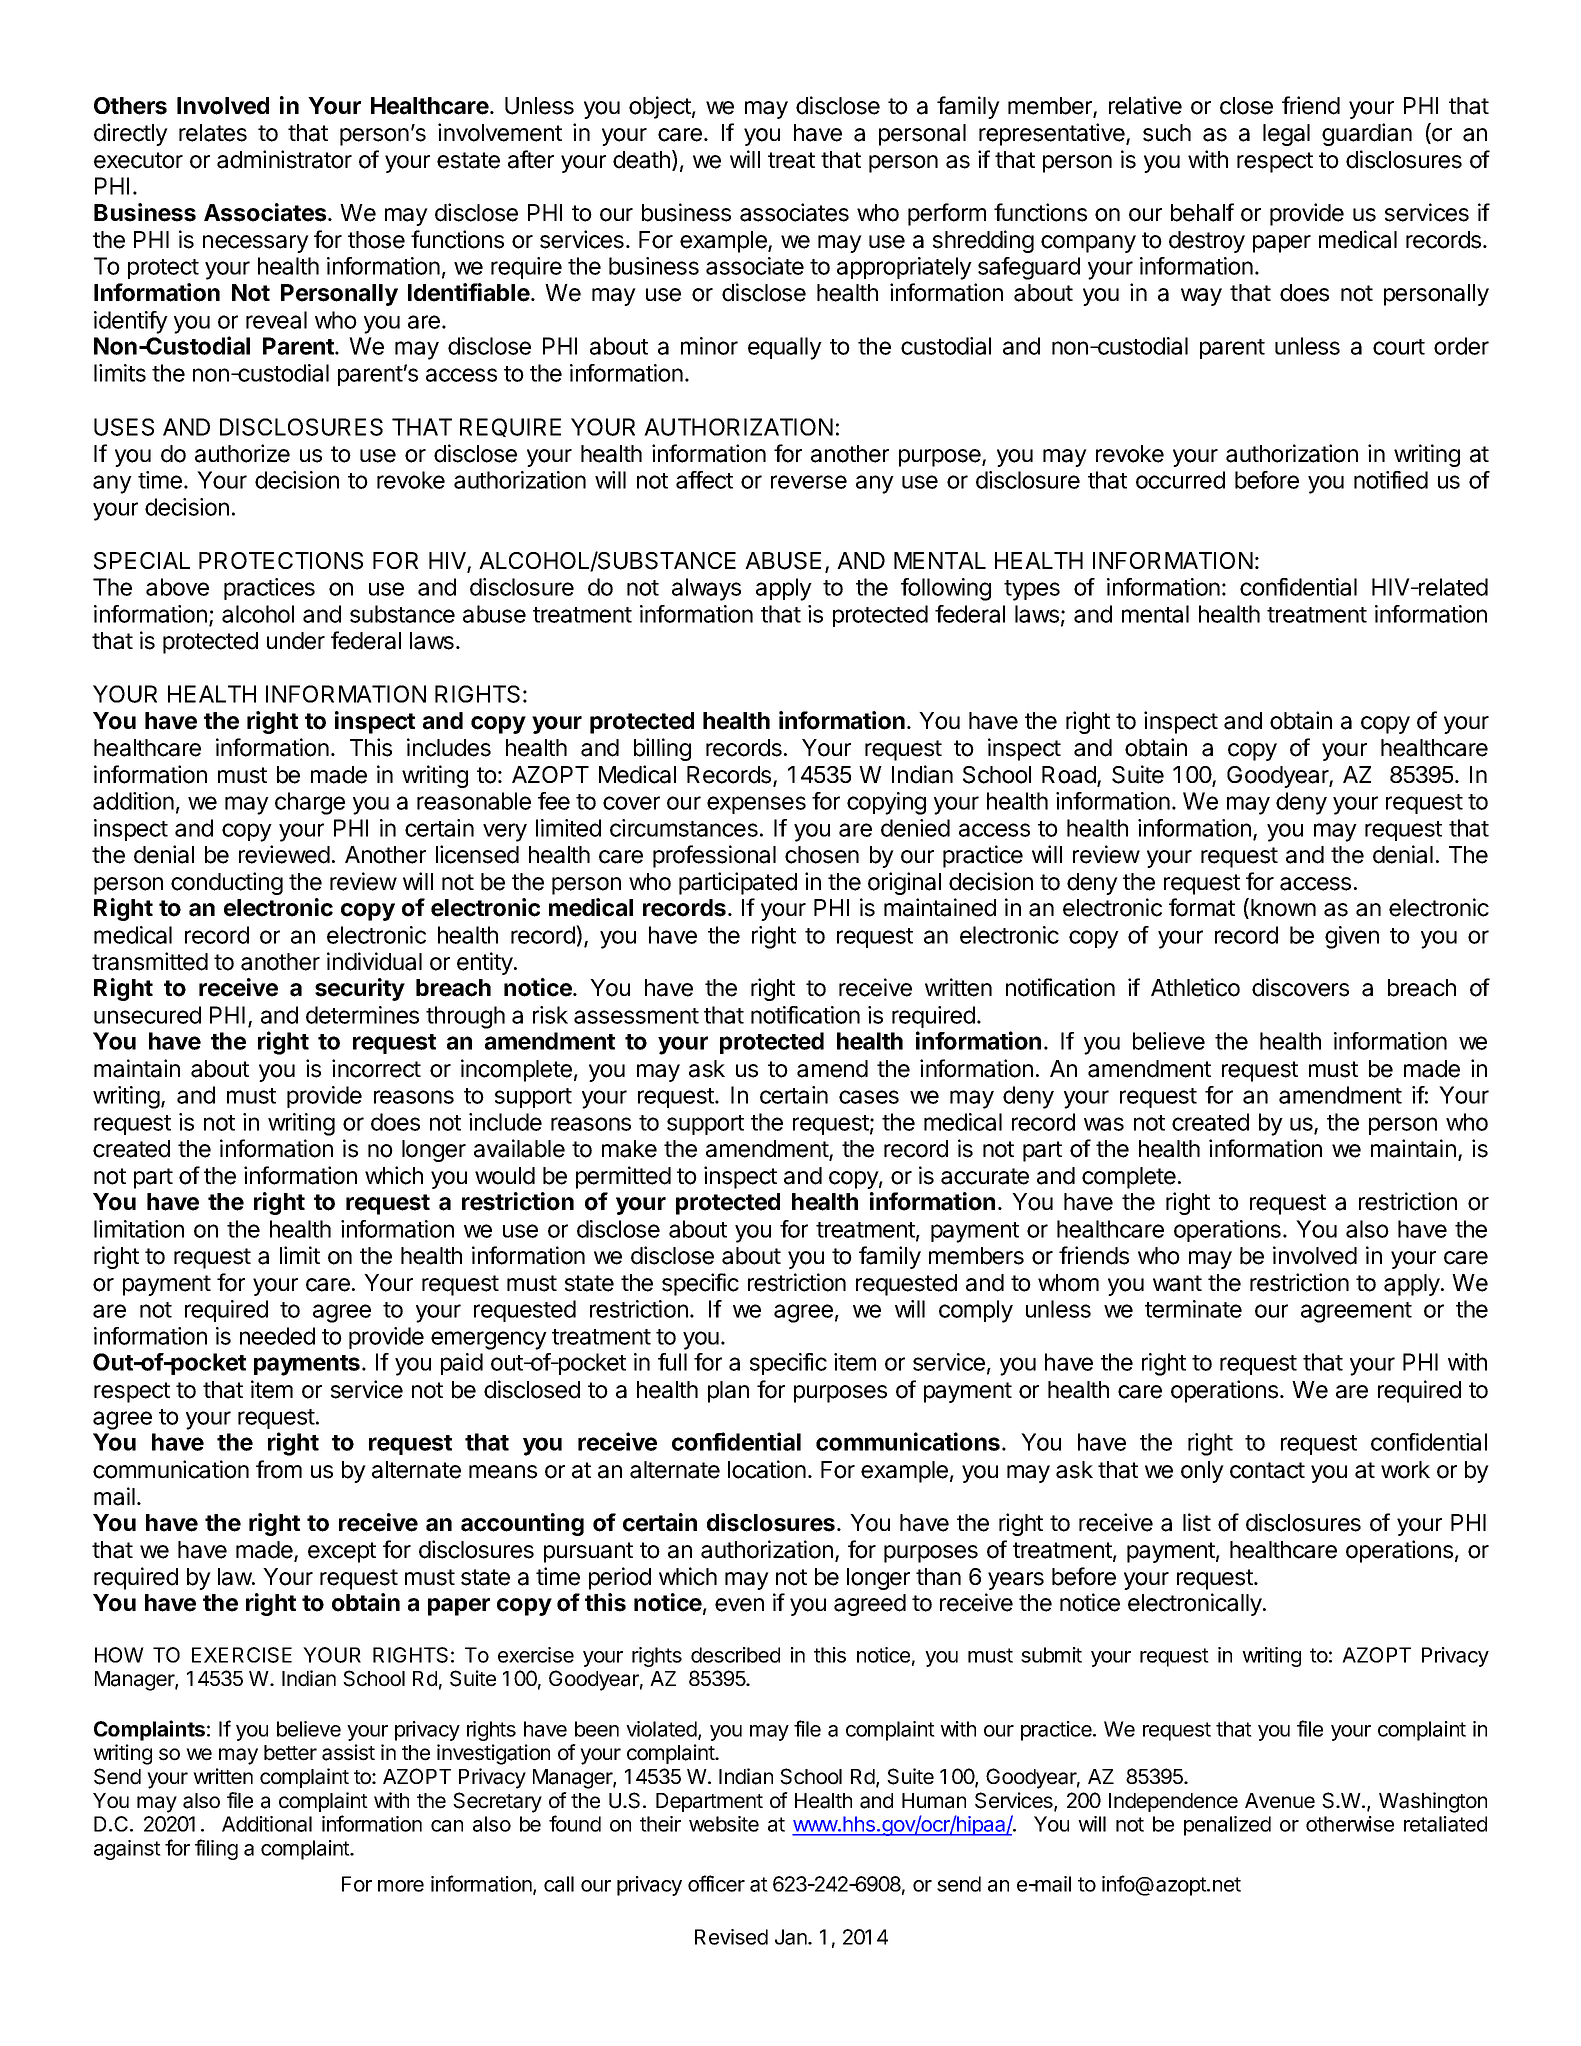 The image size is (1581, 2046). I want to click on location, so click(767, 1469).
